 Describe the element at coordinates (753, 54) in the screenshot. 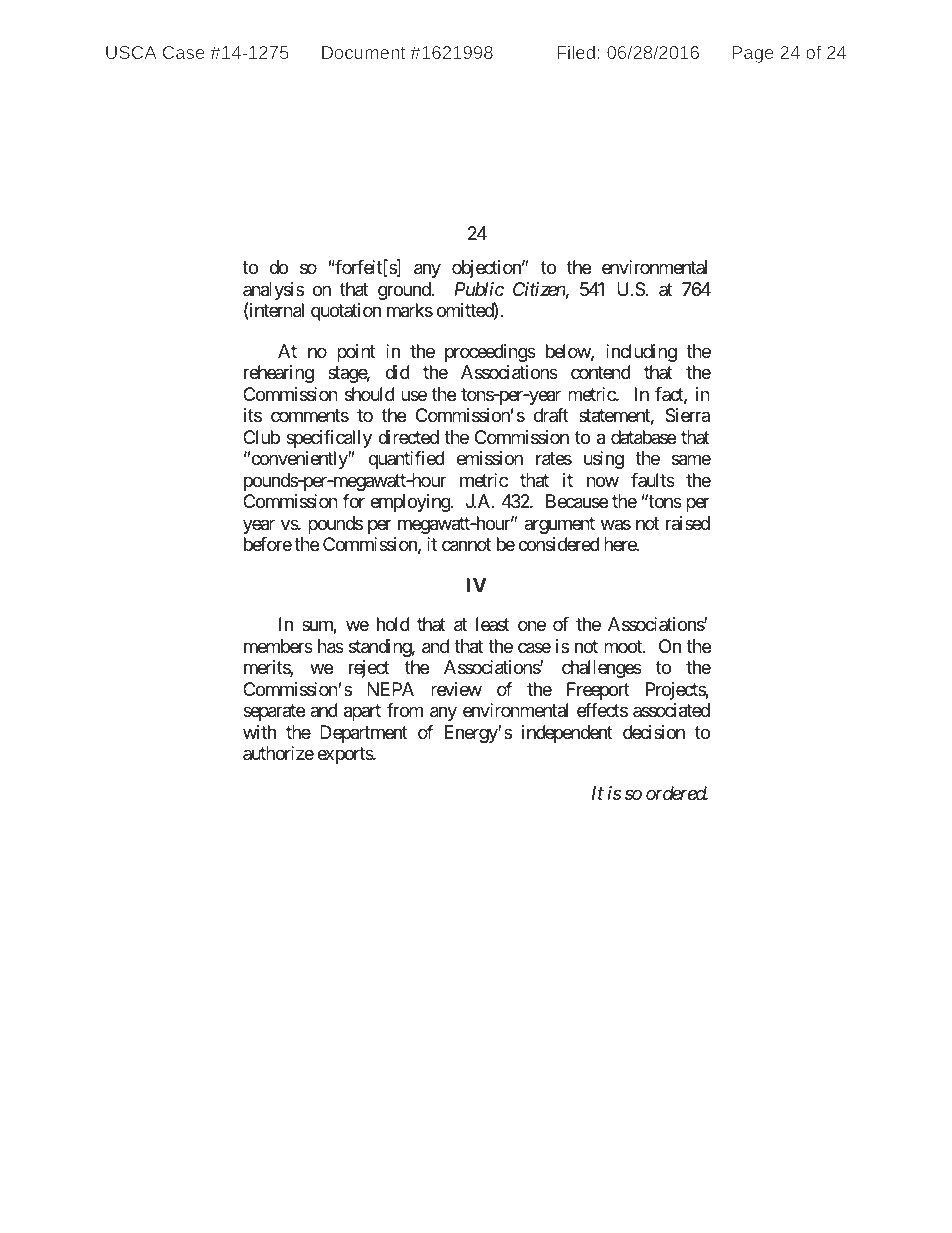

I see `Page` at that location.
